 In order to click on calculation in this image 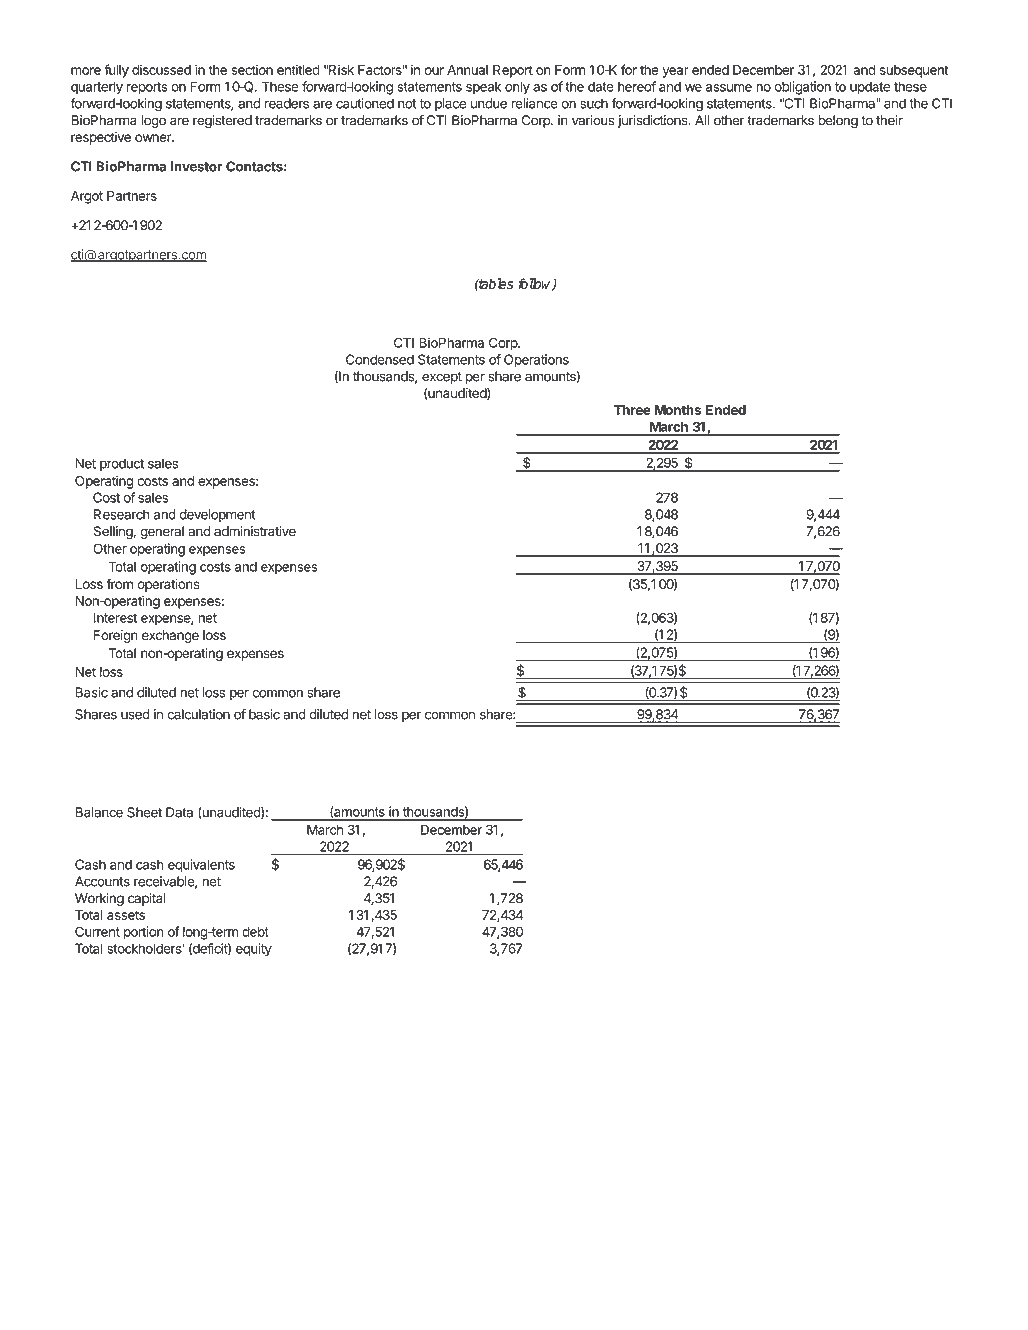, I will do `click(199, 714)`.
